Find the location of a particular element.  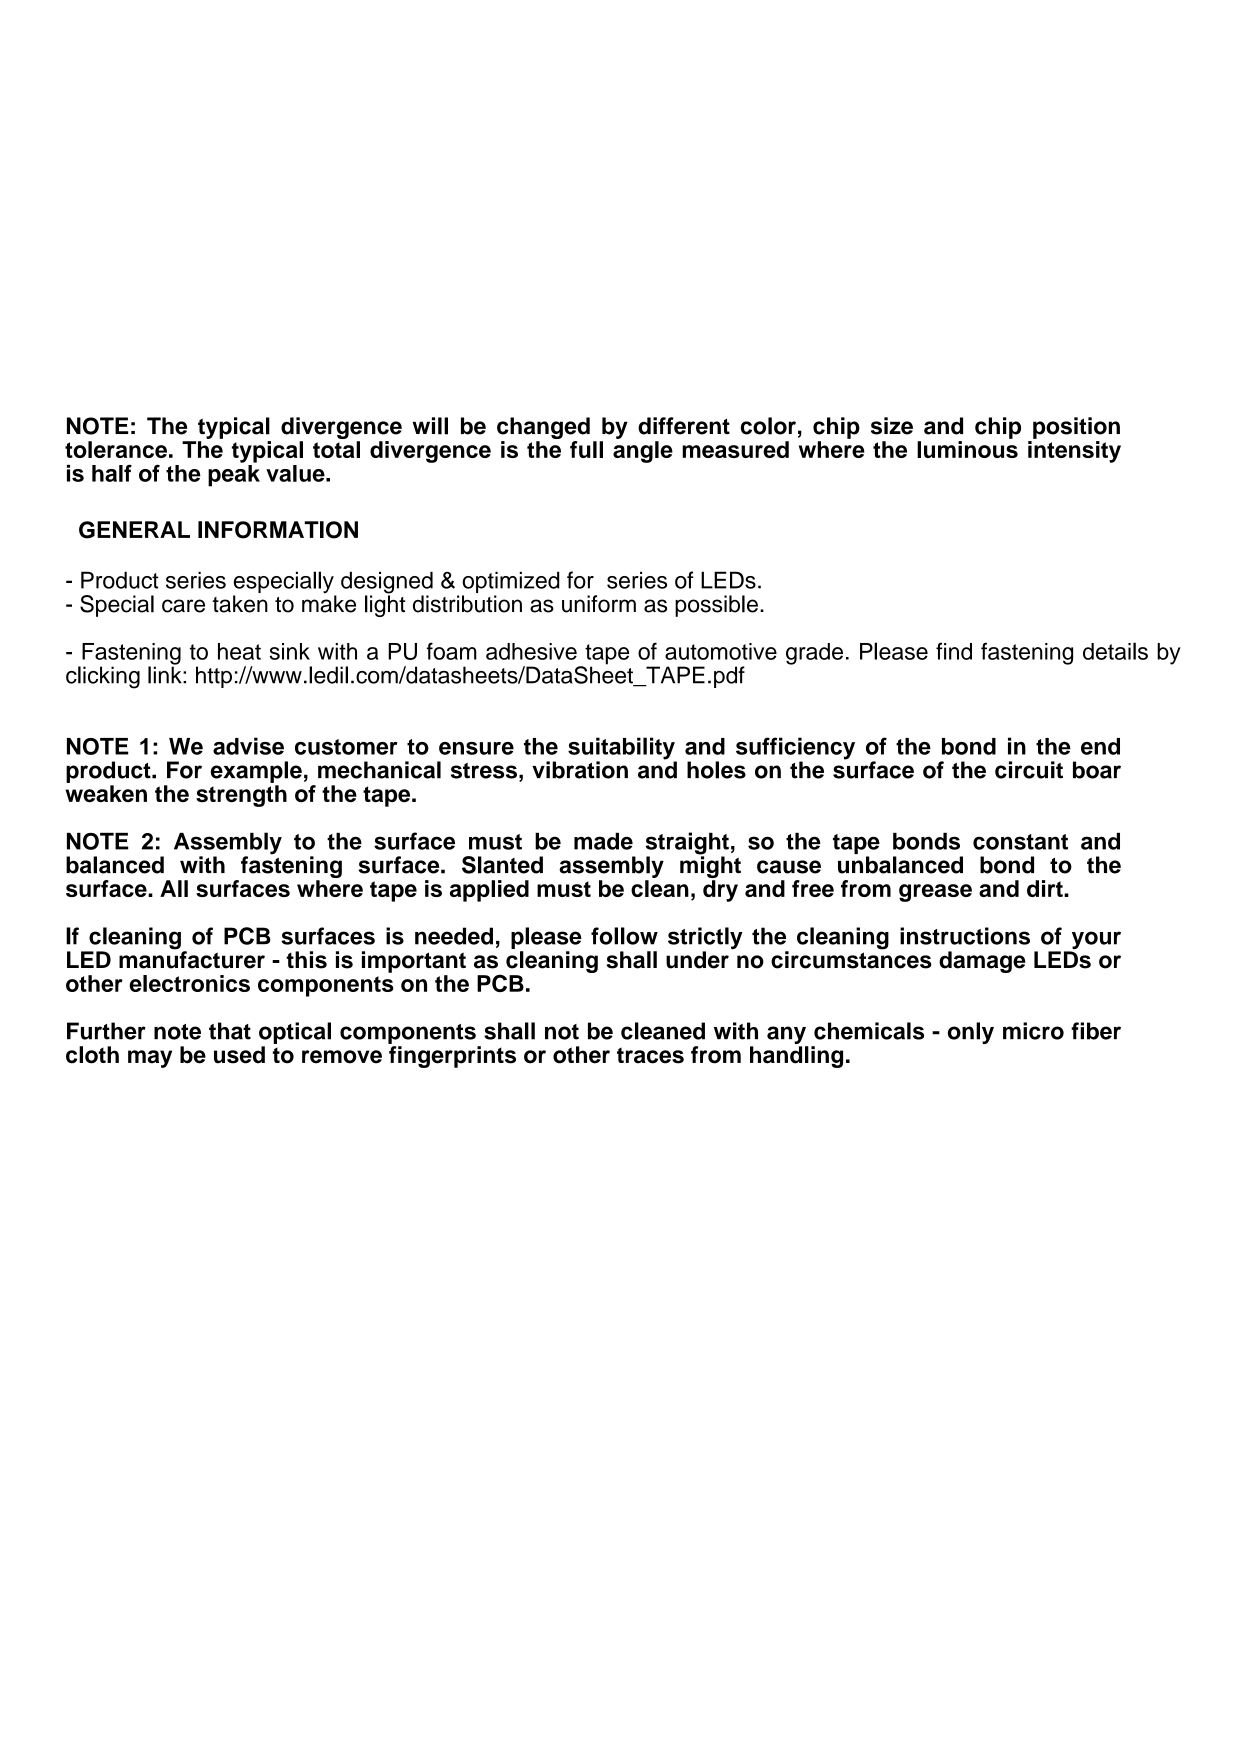

advise is located at coordinates (248, 746).
